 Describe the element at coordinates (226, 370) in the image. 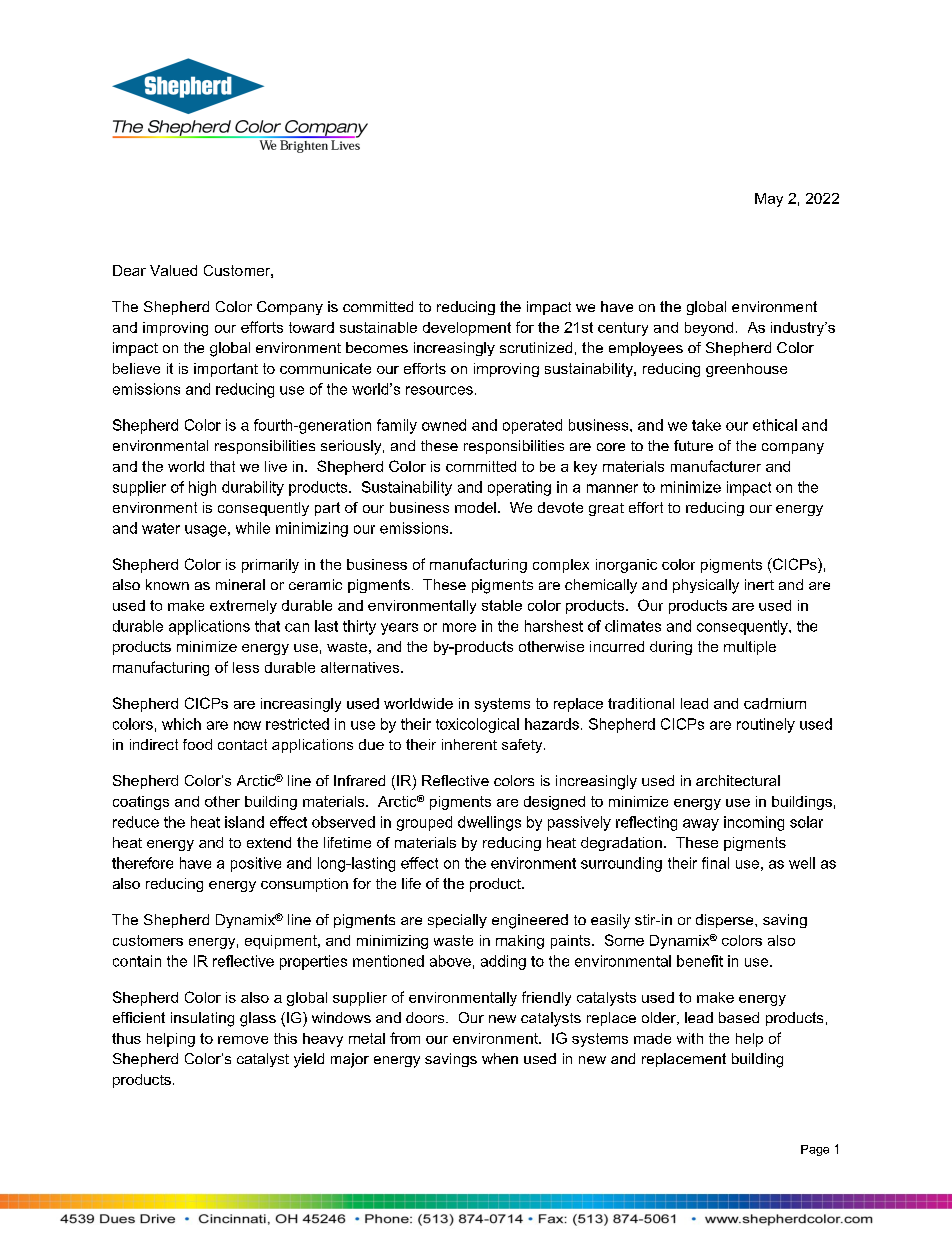

I see `important` at that location.
